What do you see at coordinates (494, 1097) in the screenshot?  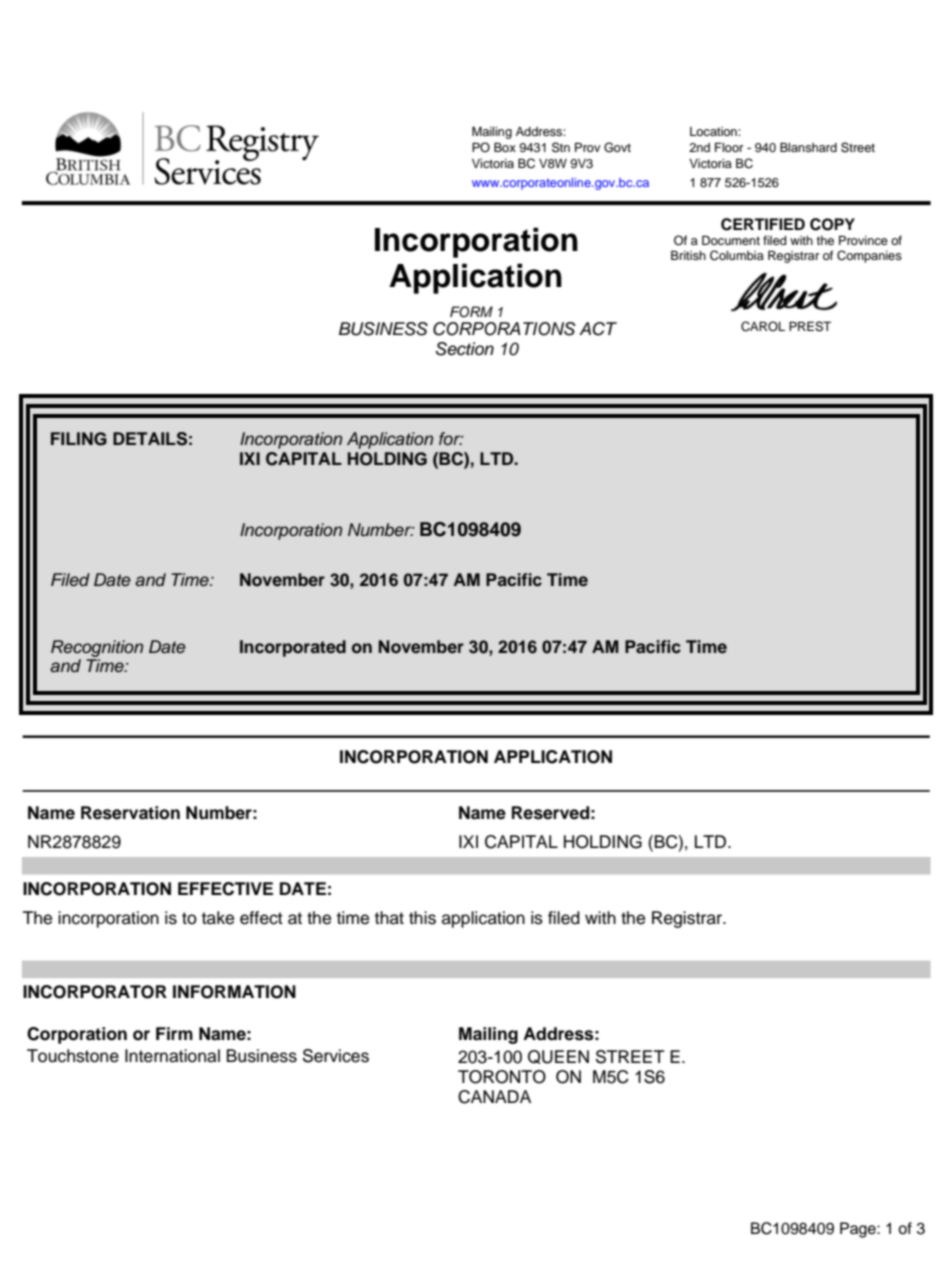 I see `CANADA` at bounding box center [494, 1097].
